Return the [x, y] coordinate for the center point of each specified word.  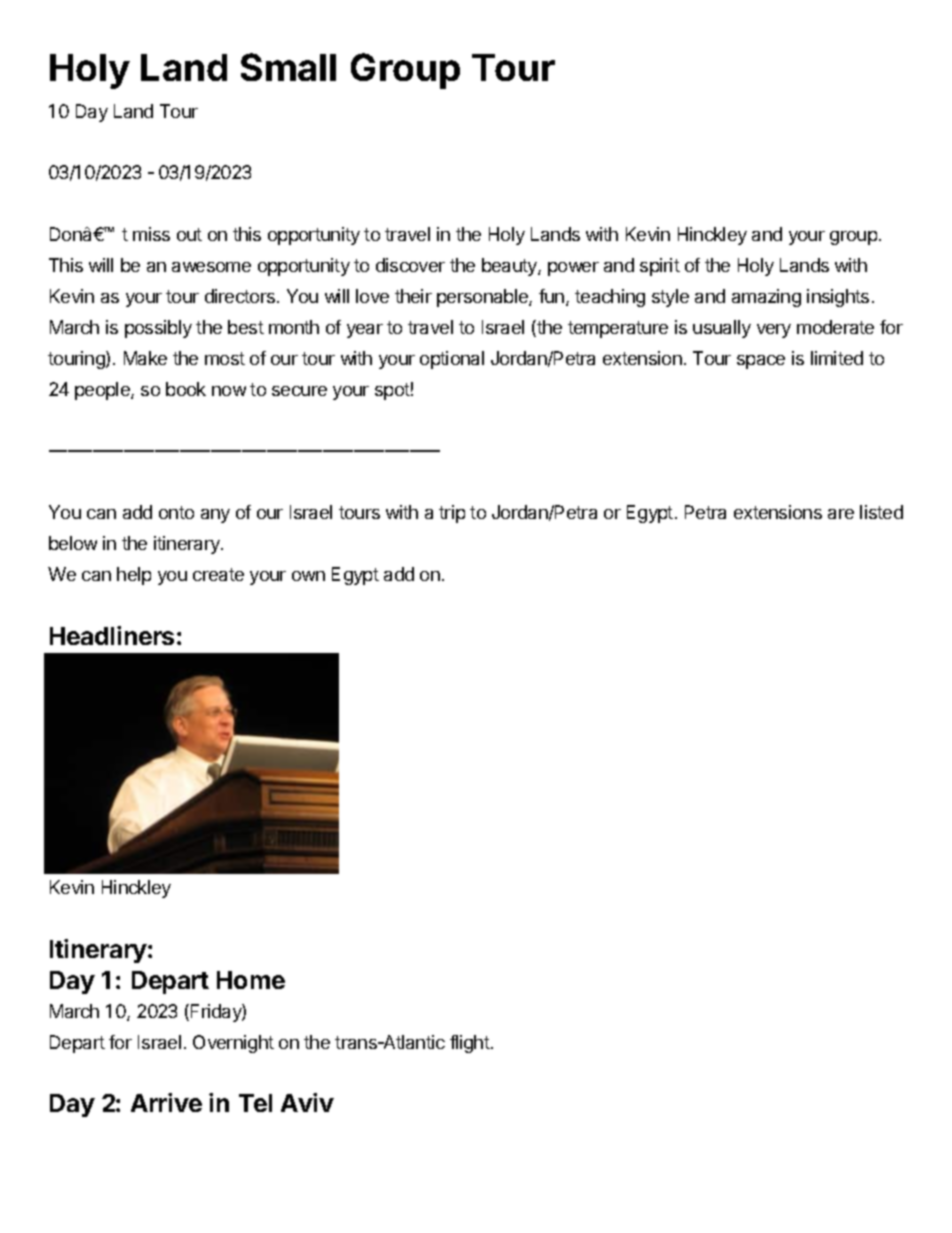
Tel [255, 1103]
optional [452, 360]
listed [881, 512]
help [134, 576]
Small [288, 67]
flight [471, 1044]
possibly [158, 329]
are [841, 514]
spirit [660, 267]
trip [452, 514]
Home [251, 980]
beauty [510, 267]
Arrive [166, 1102]
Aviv [307, 1102]
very [774, 331]
